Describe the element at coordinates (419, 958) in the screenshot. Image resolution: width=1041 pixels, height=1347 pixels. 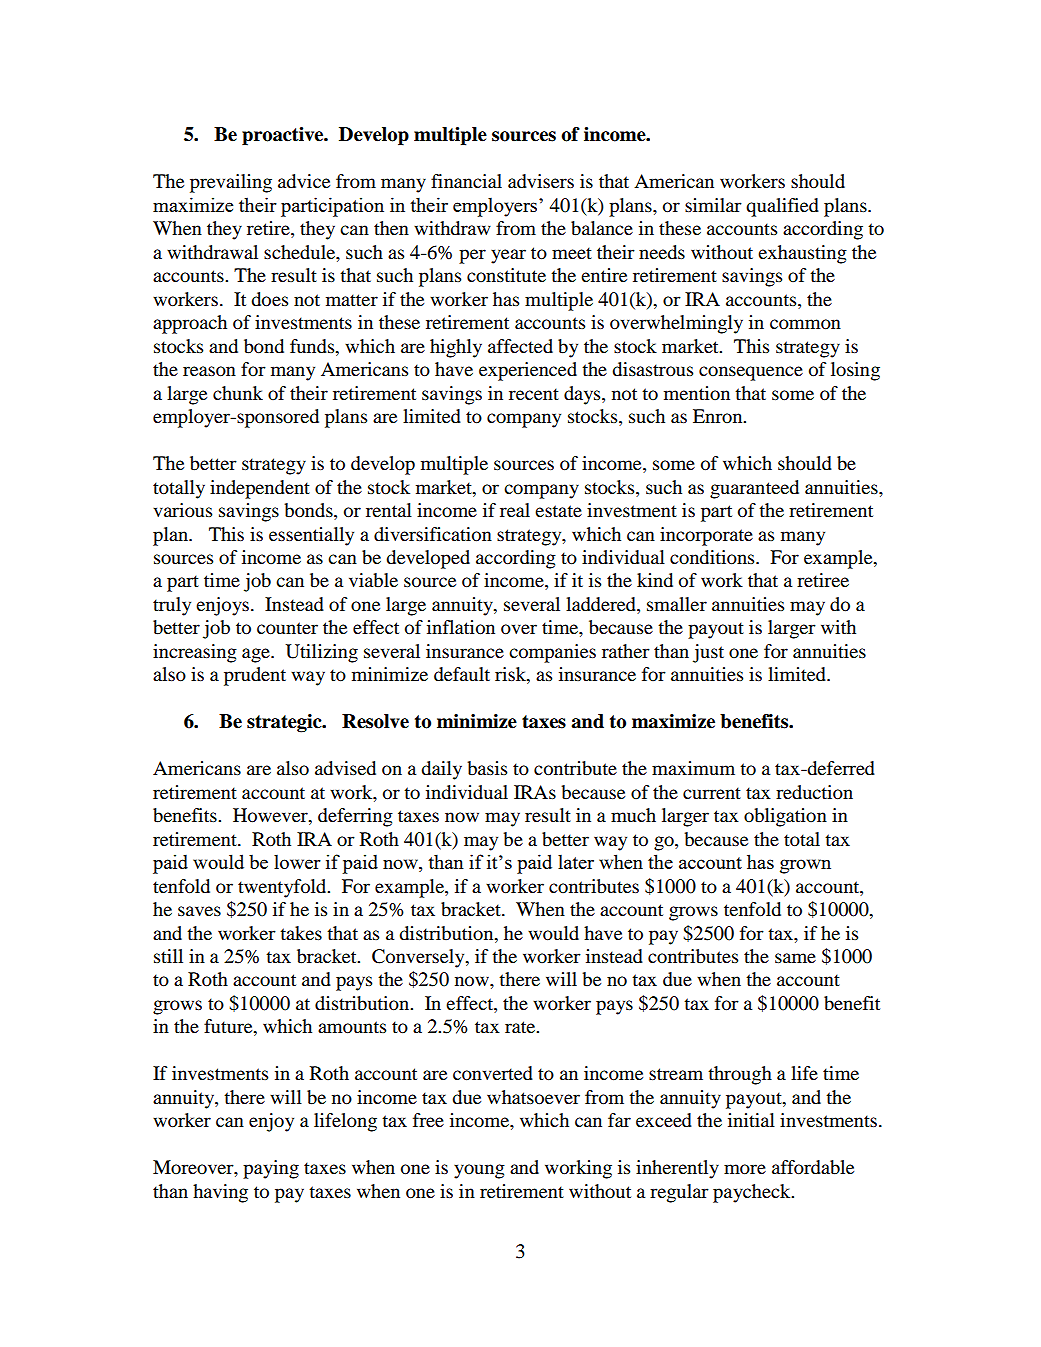
I see `Conversely` at that location.
